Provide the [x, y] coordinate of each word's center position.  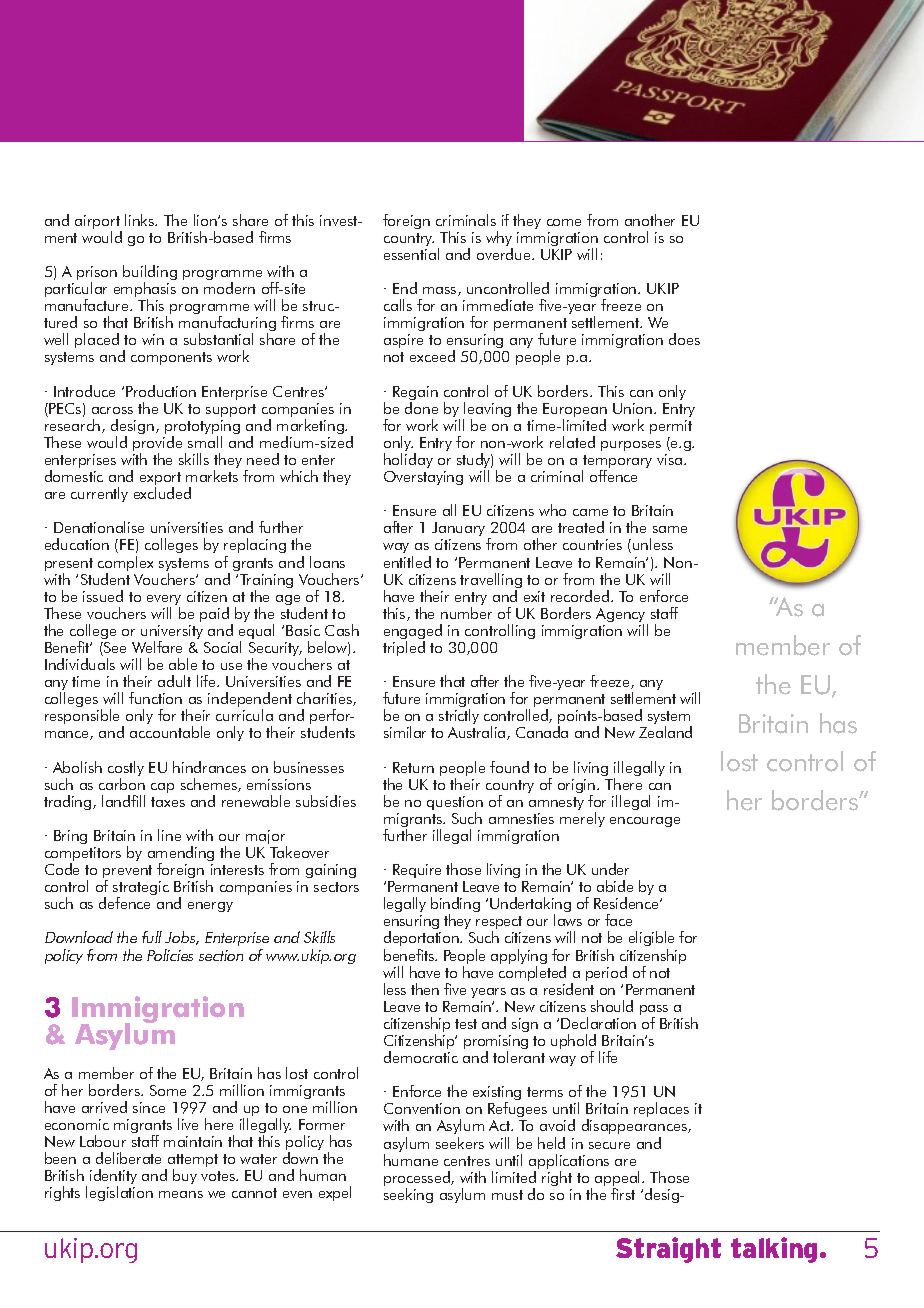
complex [125, 565]
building [150, 274]
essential [411, 254]
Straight [668, 1250]
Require [417, 871]
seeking [408, 1195]
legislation [119, 1193]
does [684, 339]
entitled [407, 562]
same [670, 529]
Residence [627, 903]
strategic [141, 890]
